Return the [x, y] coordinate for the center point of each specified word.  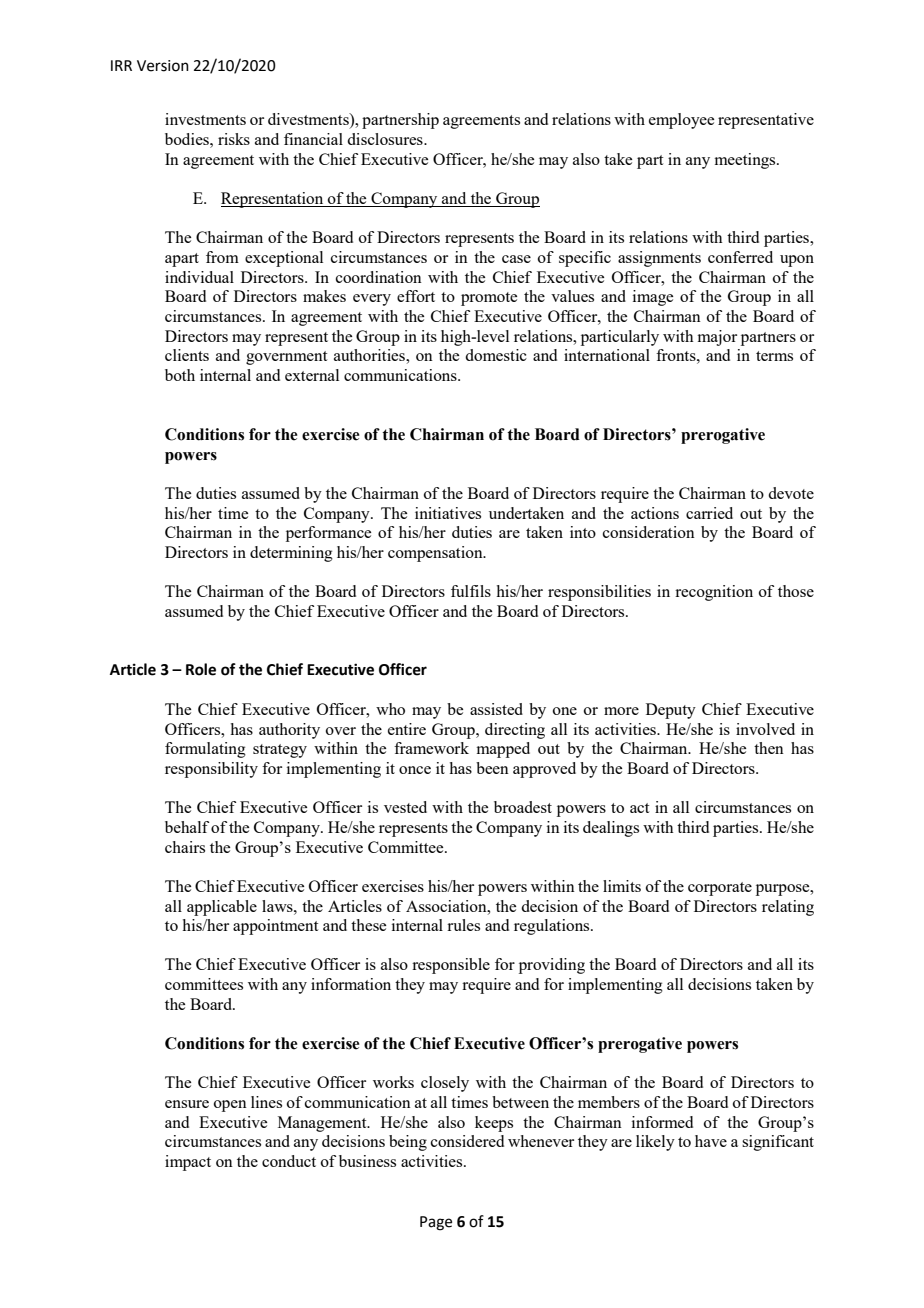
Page [436, 1223]
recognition [714, 593]
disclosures [386, 139]
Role [201, 669]
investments [205, 119]
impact [188, 1163]
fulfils [471, 591]
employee [681, 121]
